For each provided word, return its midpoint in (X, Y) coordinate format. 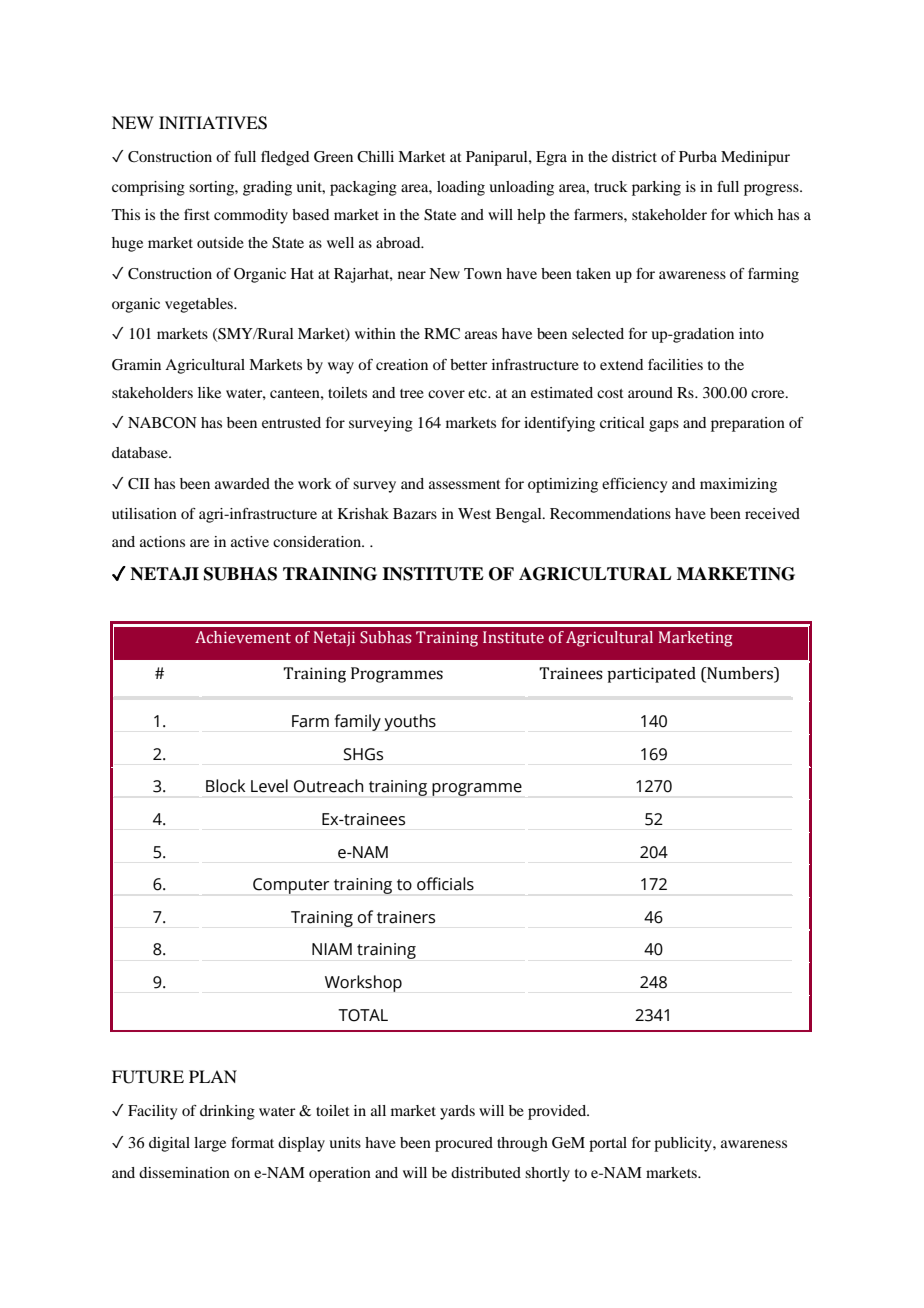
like (209, 392)
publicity (684, 1144)
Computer (291, 886)
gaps (664, 426)
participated (651, 675)
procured (464, 1144)
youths (410, 722)
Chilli (375, 157)
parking (656, 188)
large (210, 1144)
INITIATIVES (213, 123)
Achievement (243, 637)
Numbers (740, 674)
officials (445, 884)
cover (446, 394)
